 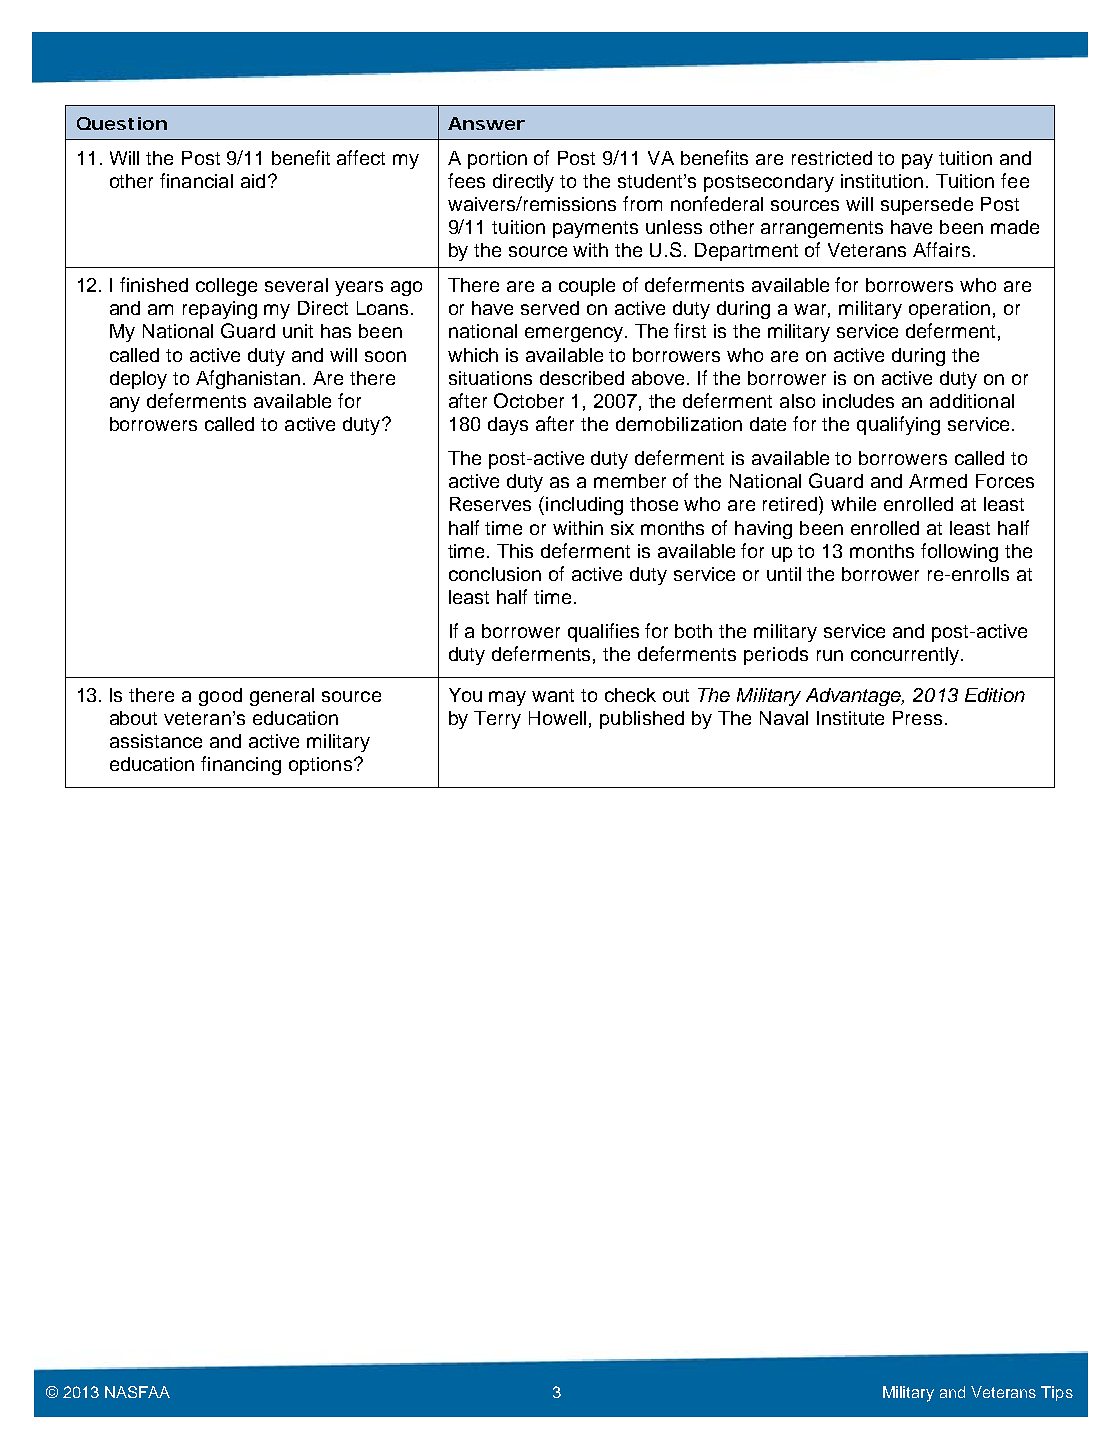 I want to click on supersede, so click(x=927, y=206).
